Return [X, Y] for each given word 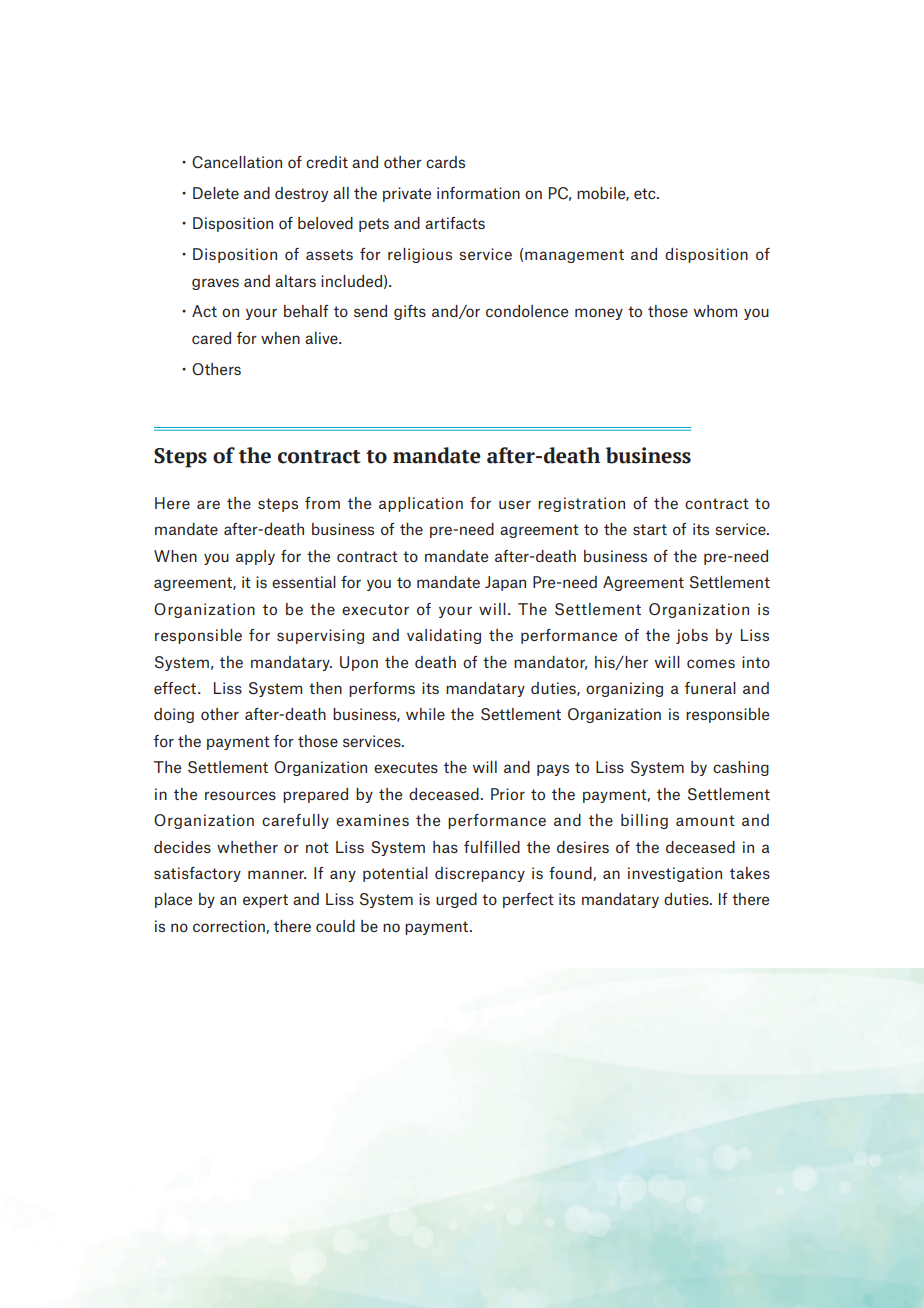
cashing [741, 768]
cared [211, 338]
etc [646, 193]
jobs [692, 636]
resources [240, 795]
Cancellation [237, 162]
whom [715, 311]
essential [304, 582]
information [478, 193]
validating [444, 636]
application [421, 504]
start [650, 529]
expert [265, 901]
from [322, 503]
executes [406, 767]
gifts [410, 312]
